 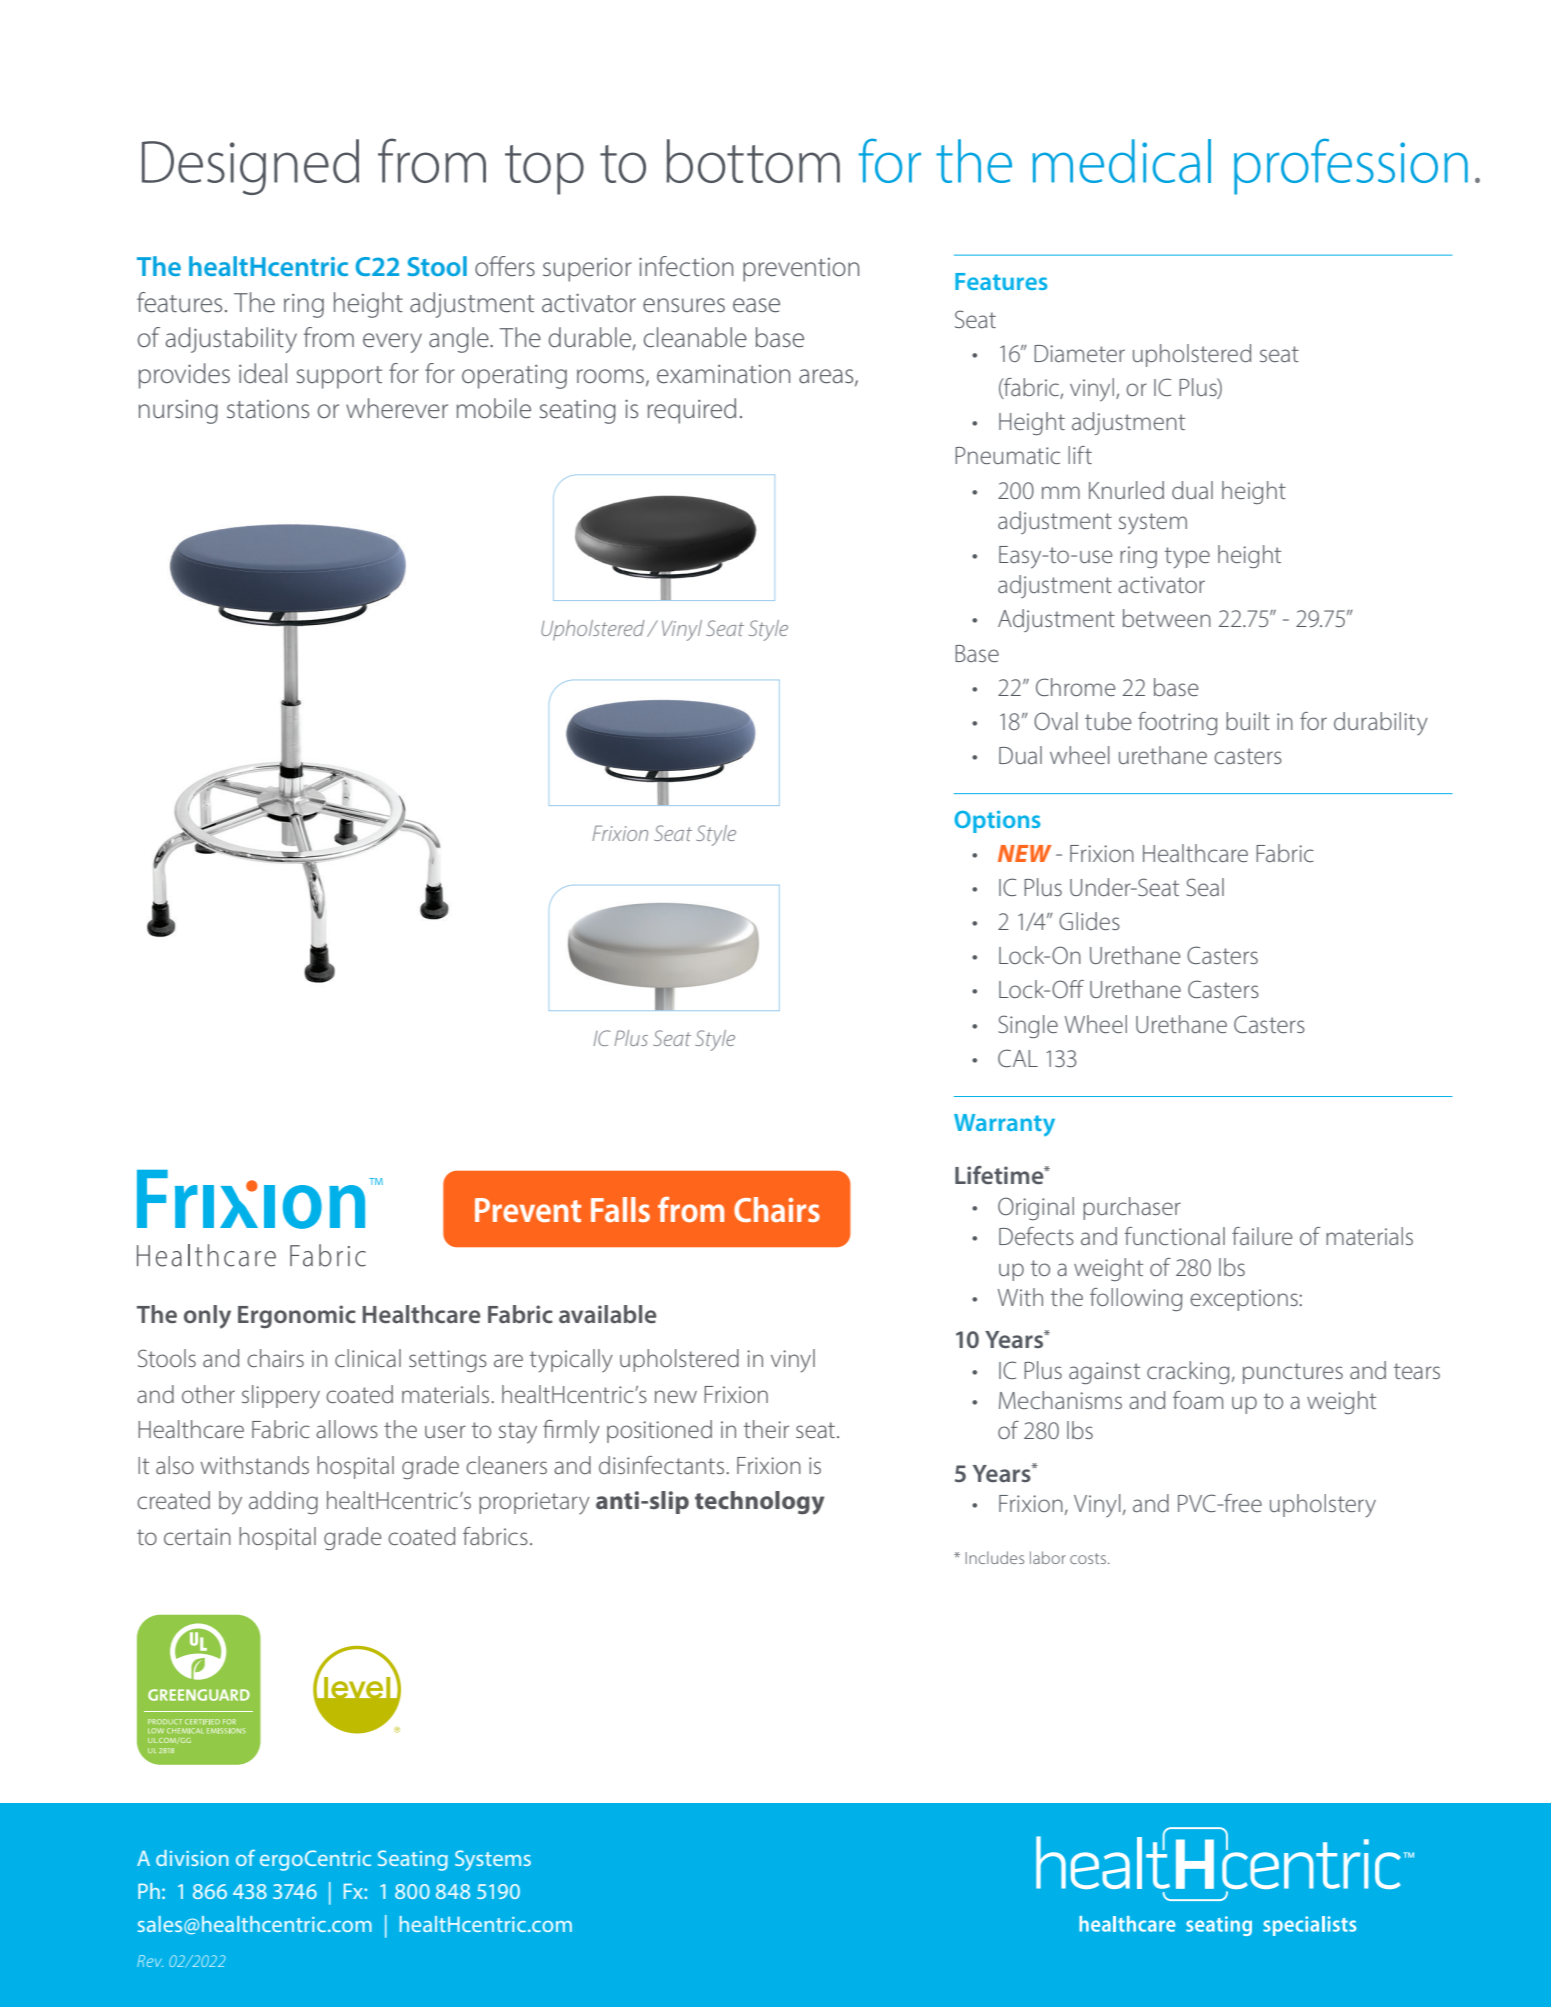 What do you see at coordinates (192, 1858) in the image?
I see `division` at bounding box center [192, 1858].
